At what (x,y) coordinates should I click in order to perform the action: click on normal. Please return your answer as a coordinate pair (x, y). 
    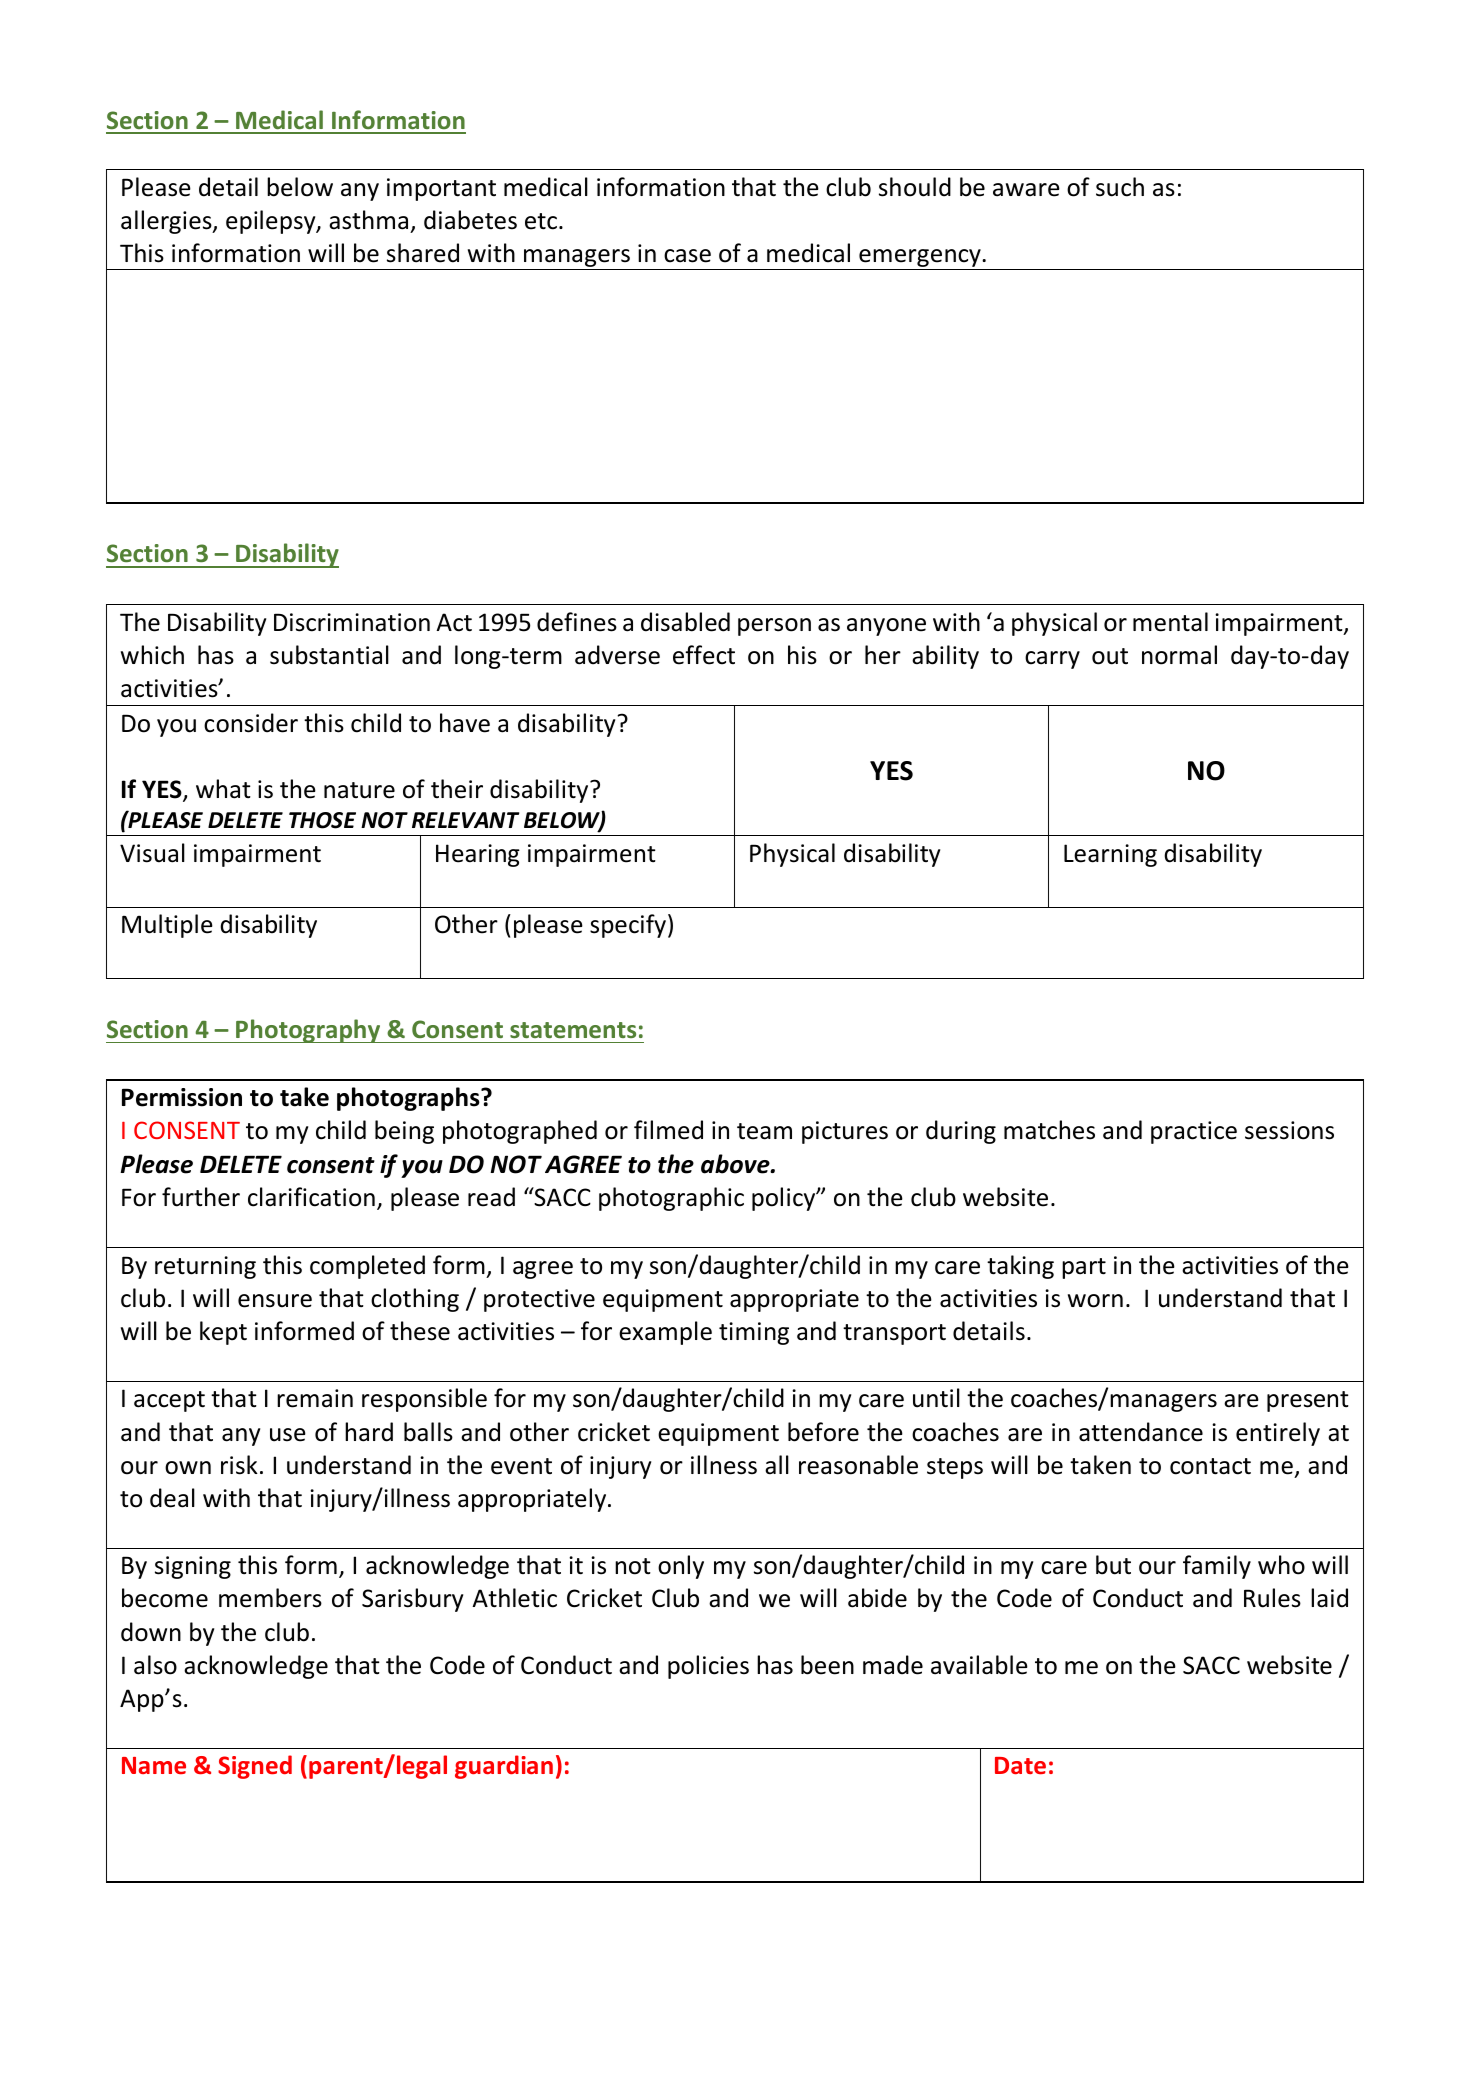
    Looking at the image, I should click on (1179, 655).
